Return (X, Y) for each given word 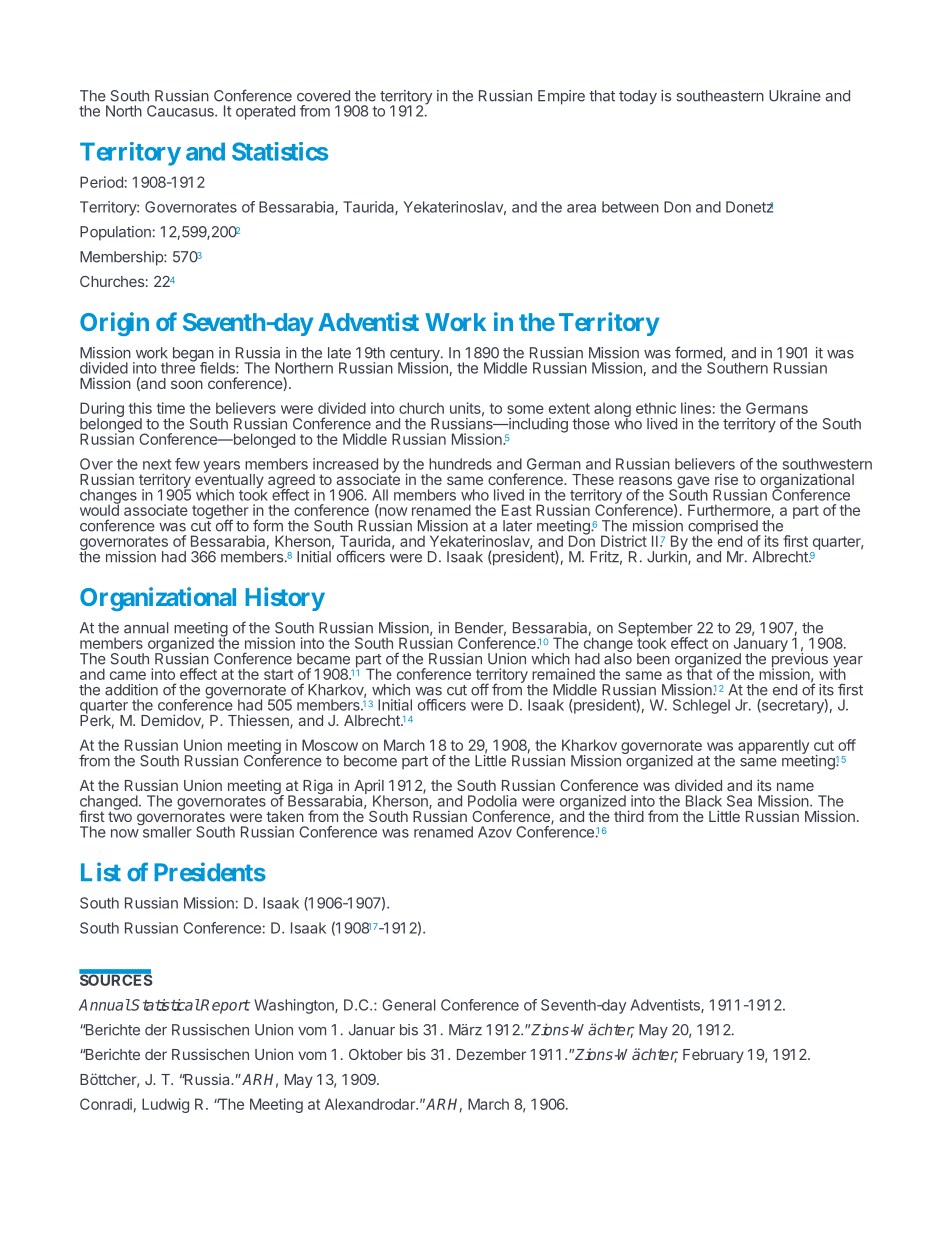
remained (563, 674)
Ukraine (795, 96)
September (655, 630)
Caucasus (181, 111)
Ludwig (165, 1105)
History (285, 599)
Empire (561, 97)
